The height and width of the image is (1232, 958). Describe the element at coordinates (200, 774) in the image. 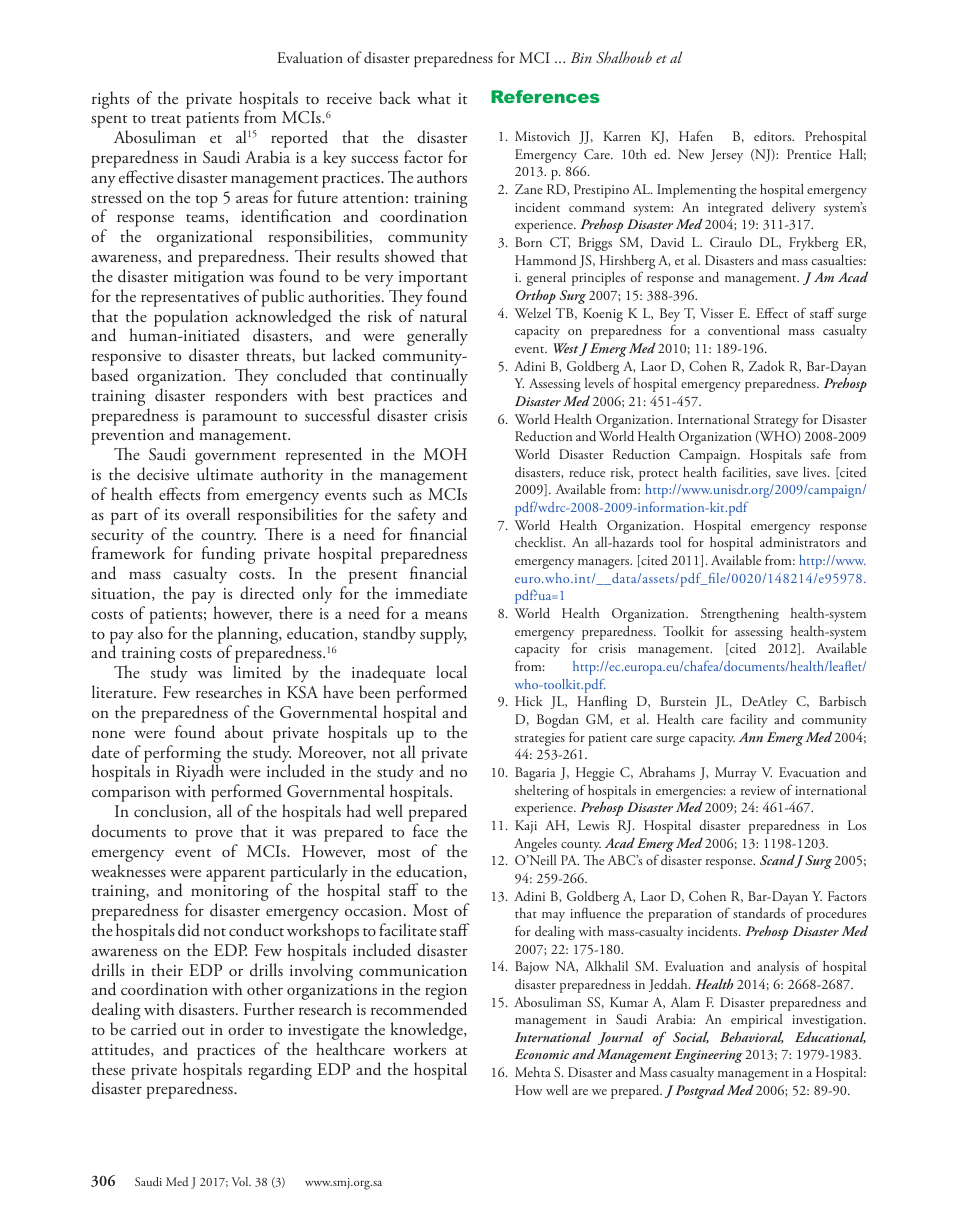

I see `Riyadh` at that location.
